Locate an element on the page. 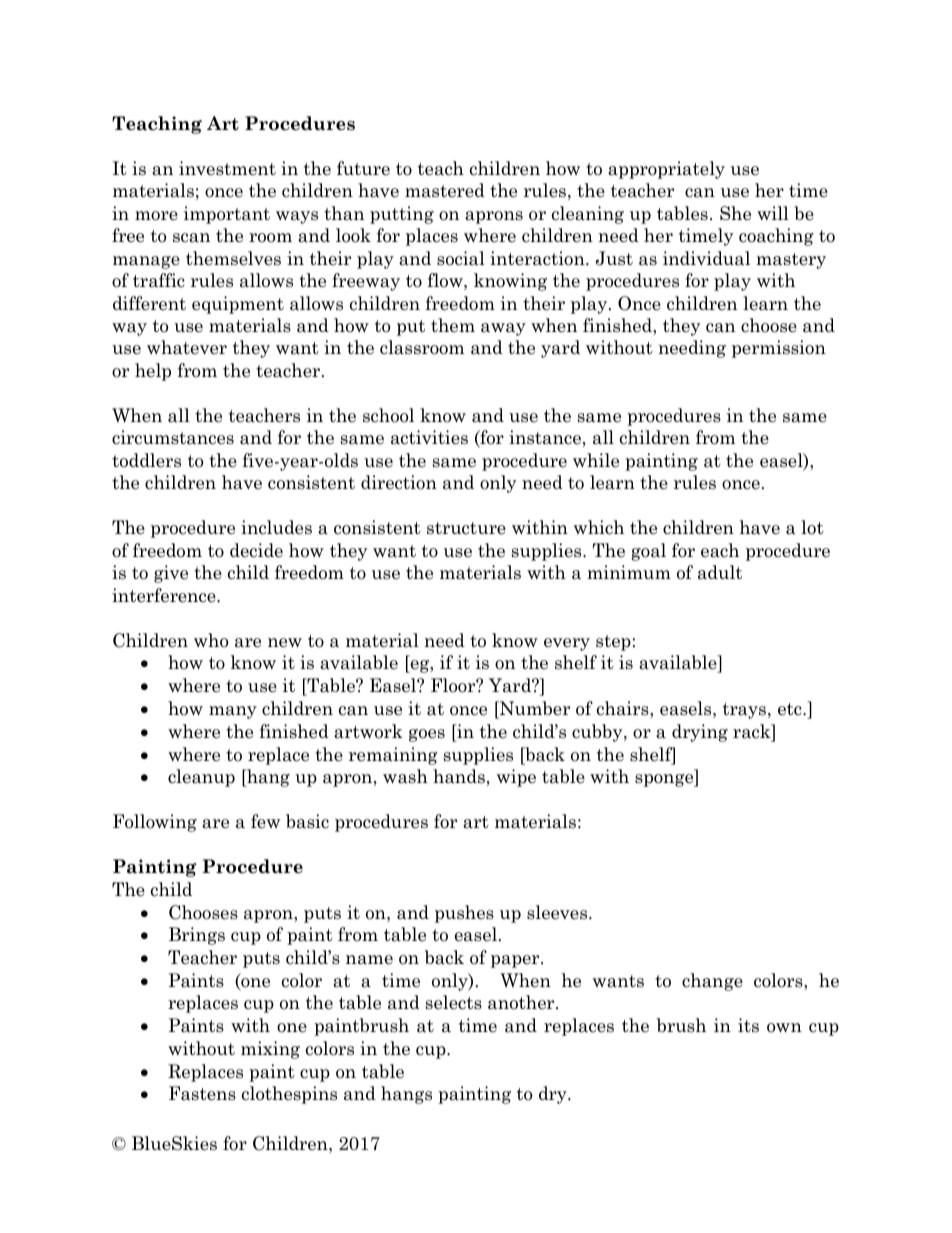 The image size is (952, 1233). mastered is located at coordinates (445, 190).
